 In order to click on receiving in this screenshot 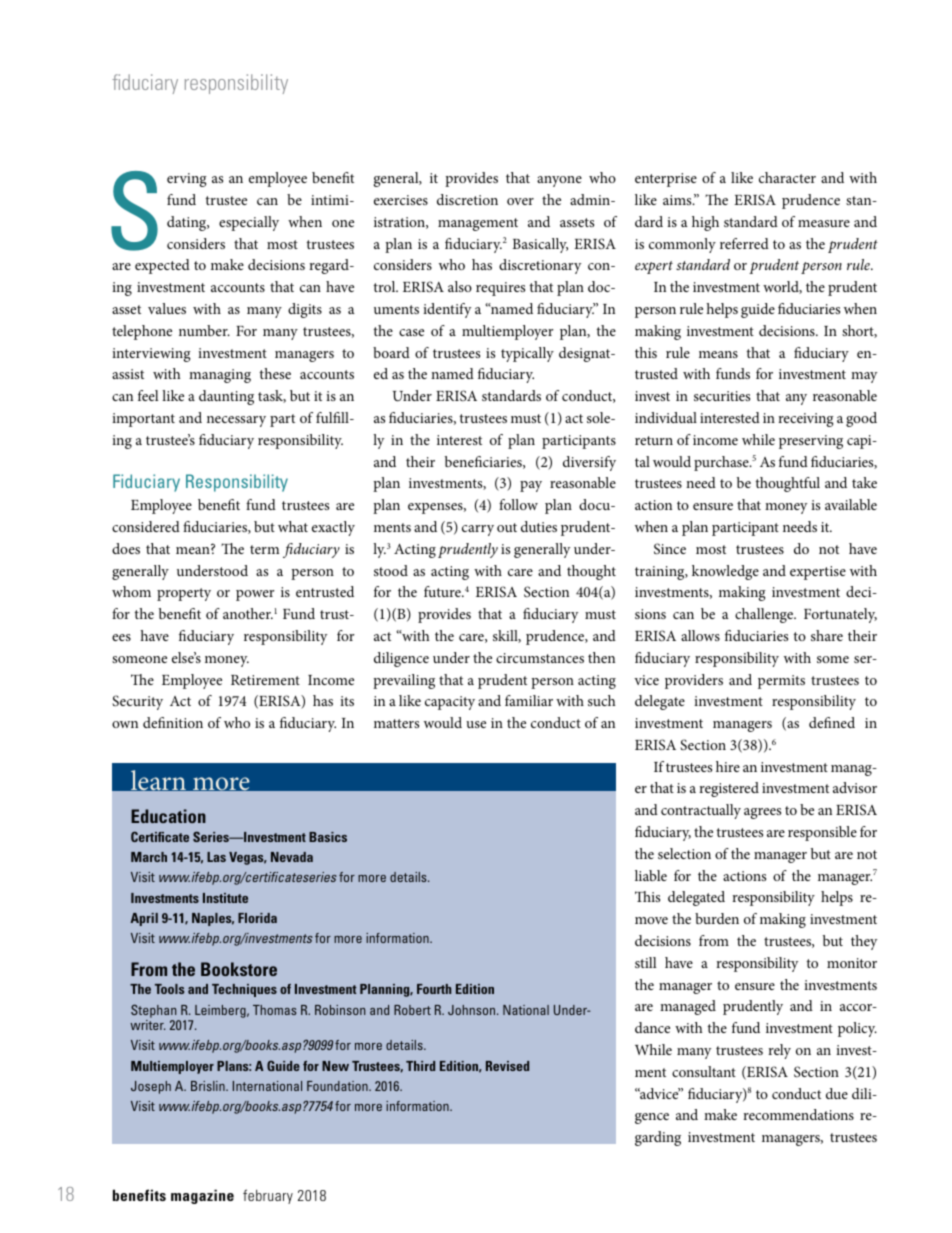, I will do `click(806, 420)`.
